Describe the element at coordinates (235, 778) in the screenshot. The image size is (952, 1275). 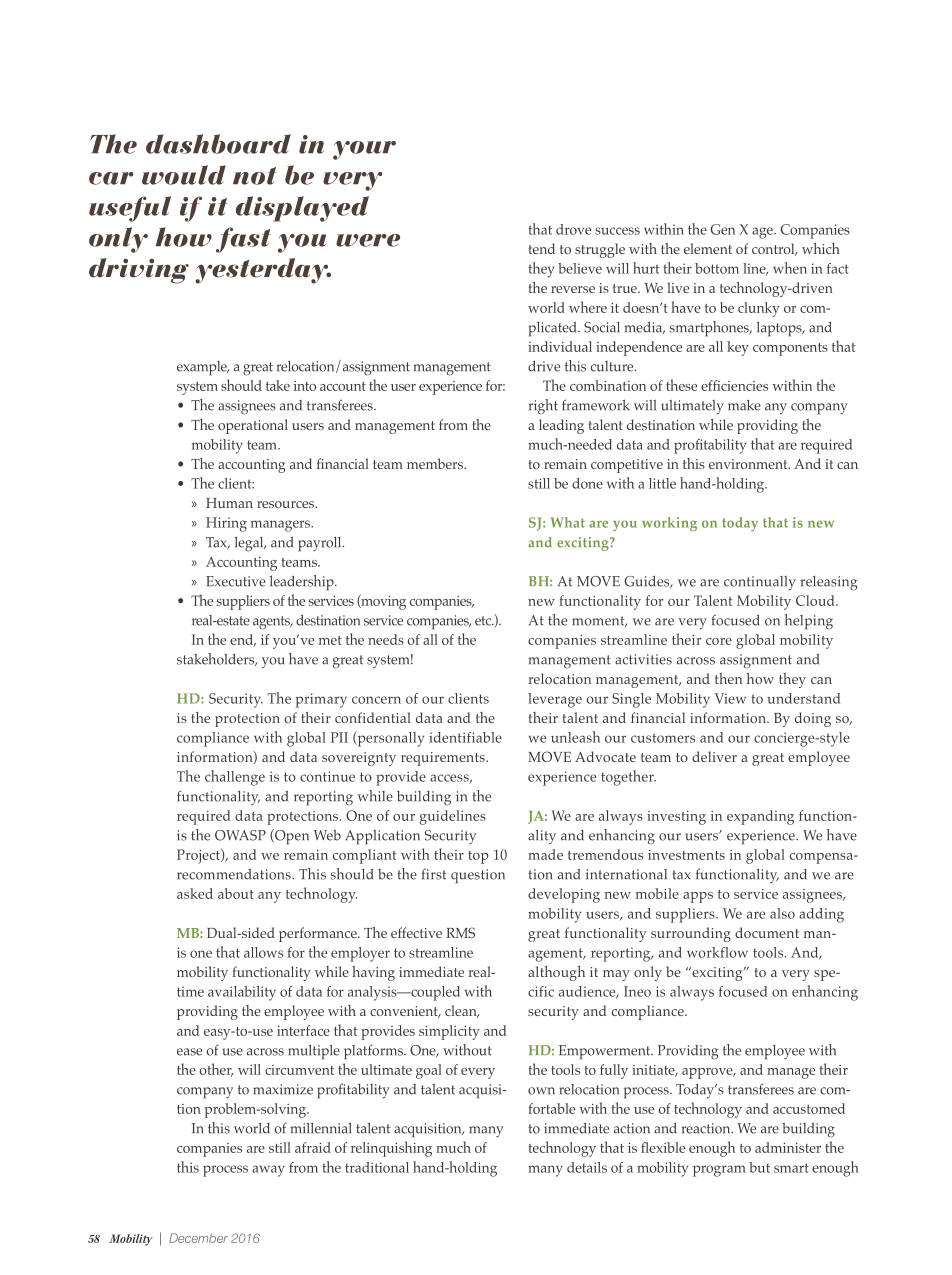
I see `challenge` at that location.
